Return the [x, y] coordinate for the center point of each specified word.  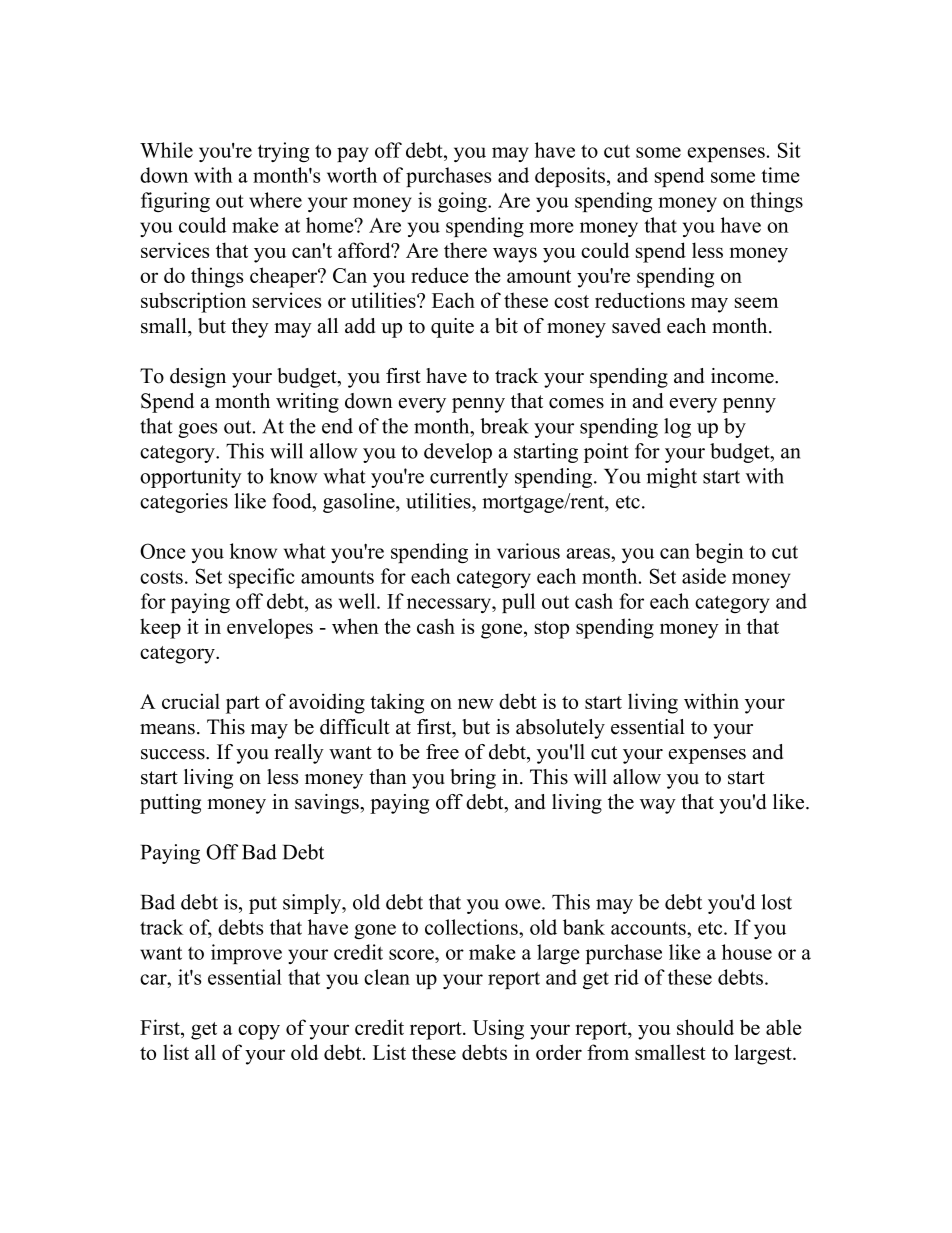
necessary [450, 605]
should [705, 1027]
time [780, 175]
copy [259, 1032]
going [463, 202]
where [275, 200]
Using [498, 1029]
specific [262, 578]
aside [704, 576]
